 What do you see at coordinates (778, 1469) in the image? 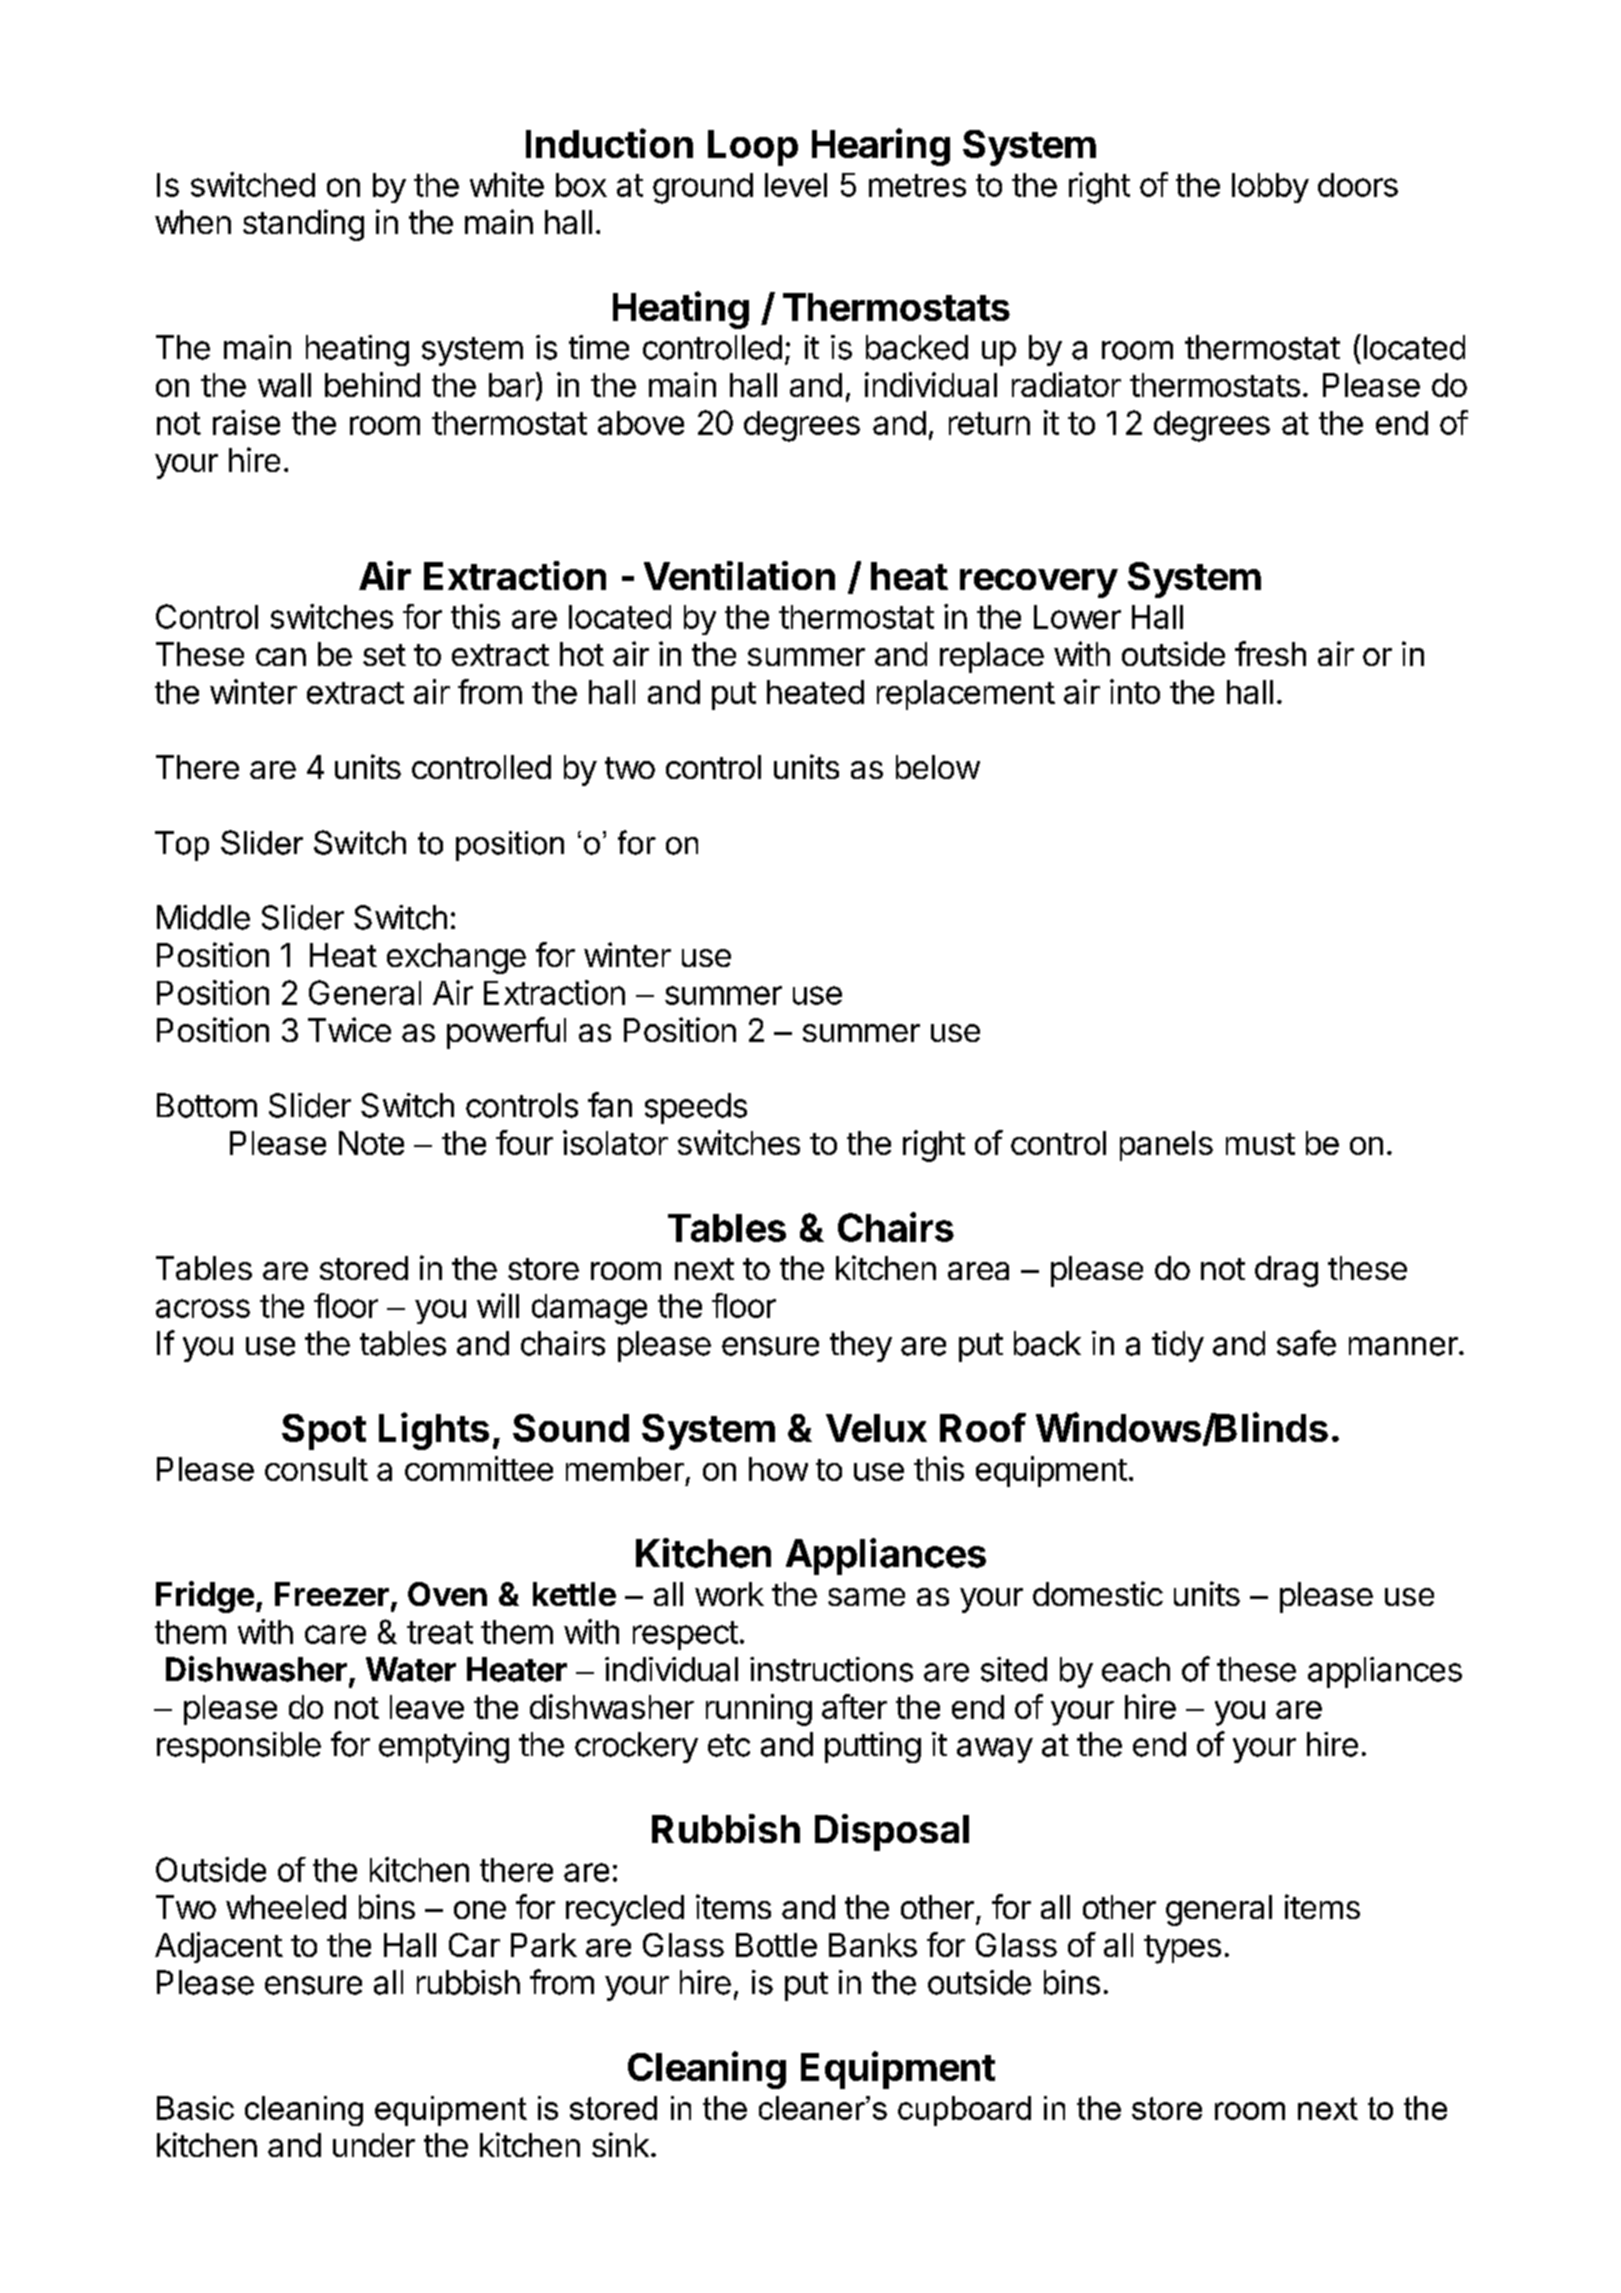
I see `how` at bounding box center [778, 1469].
